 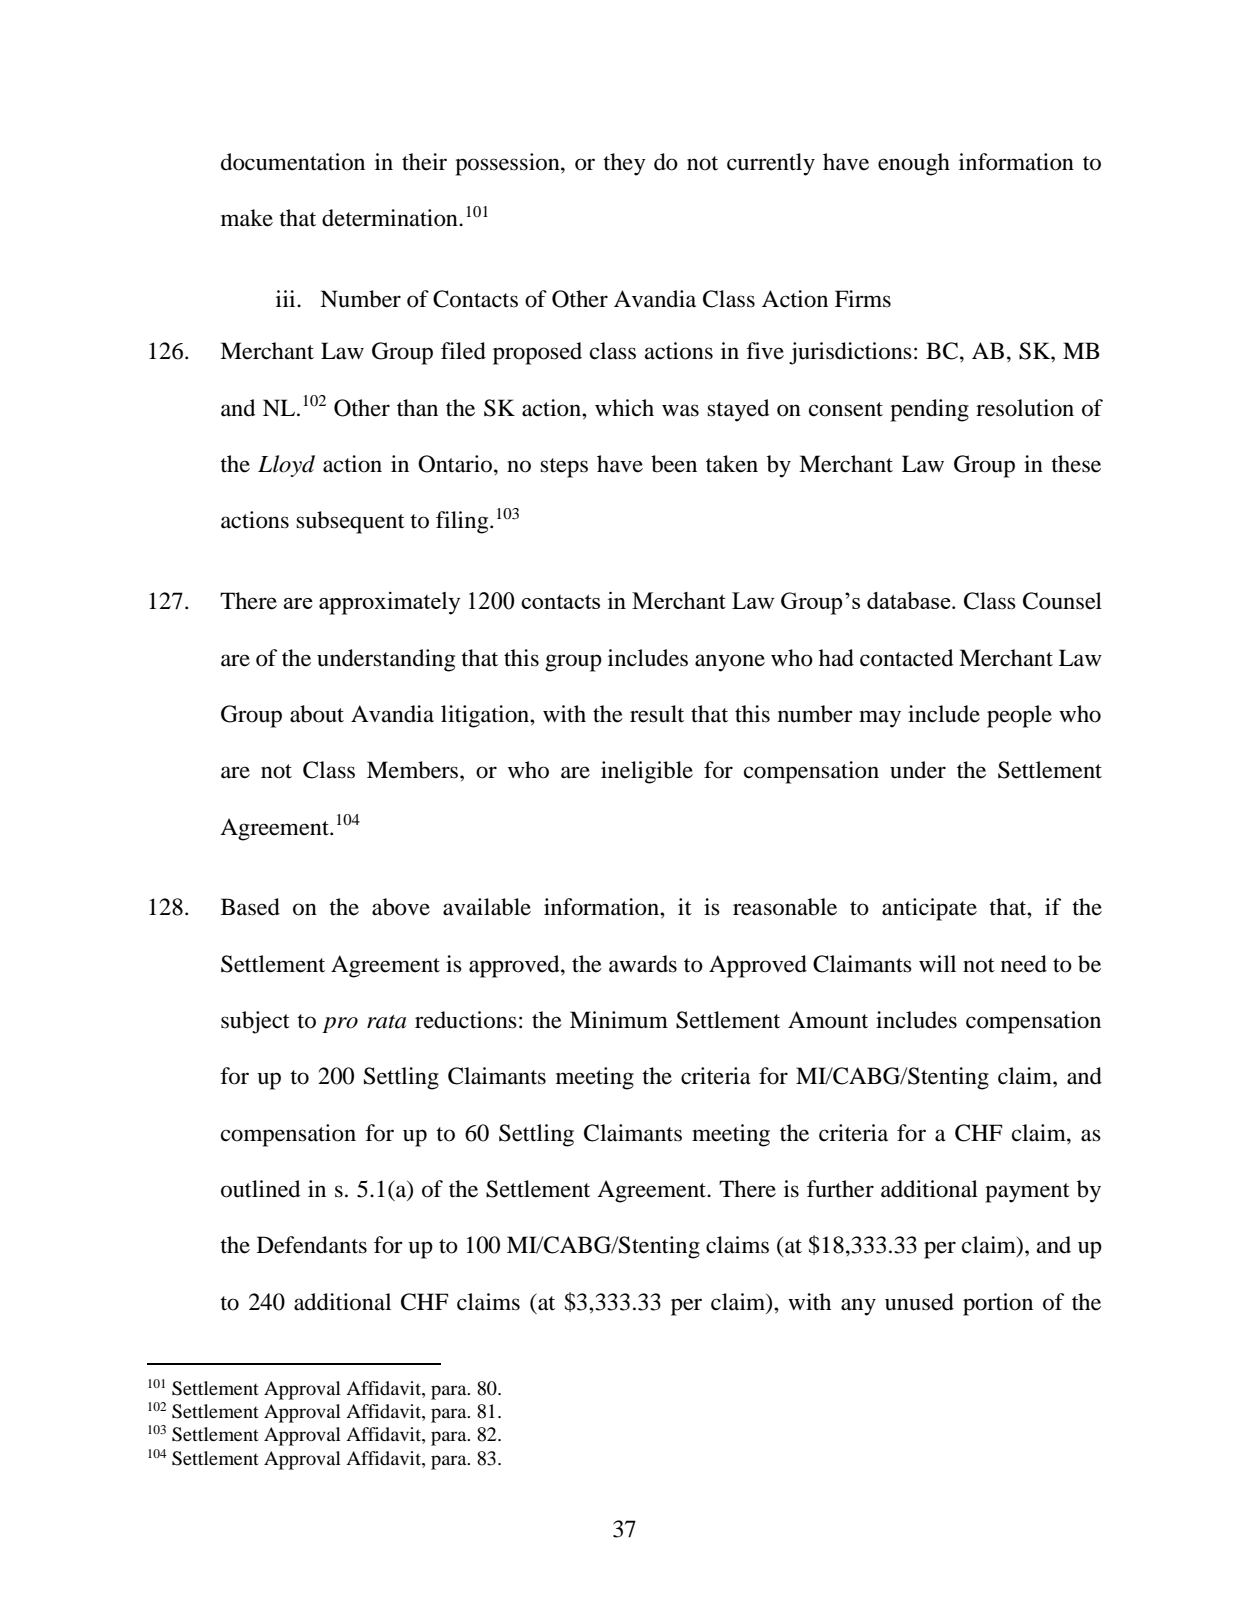 What do you see at coordinates (937, 963) in the page?
I see `will` at bounding box center [937, 963].
